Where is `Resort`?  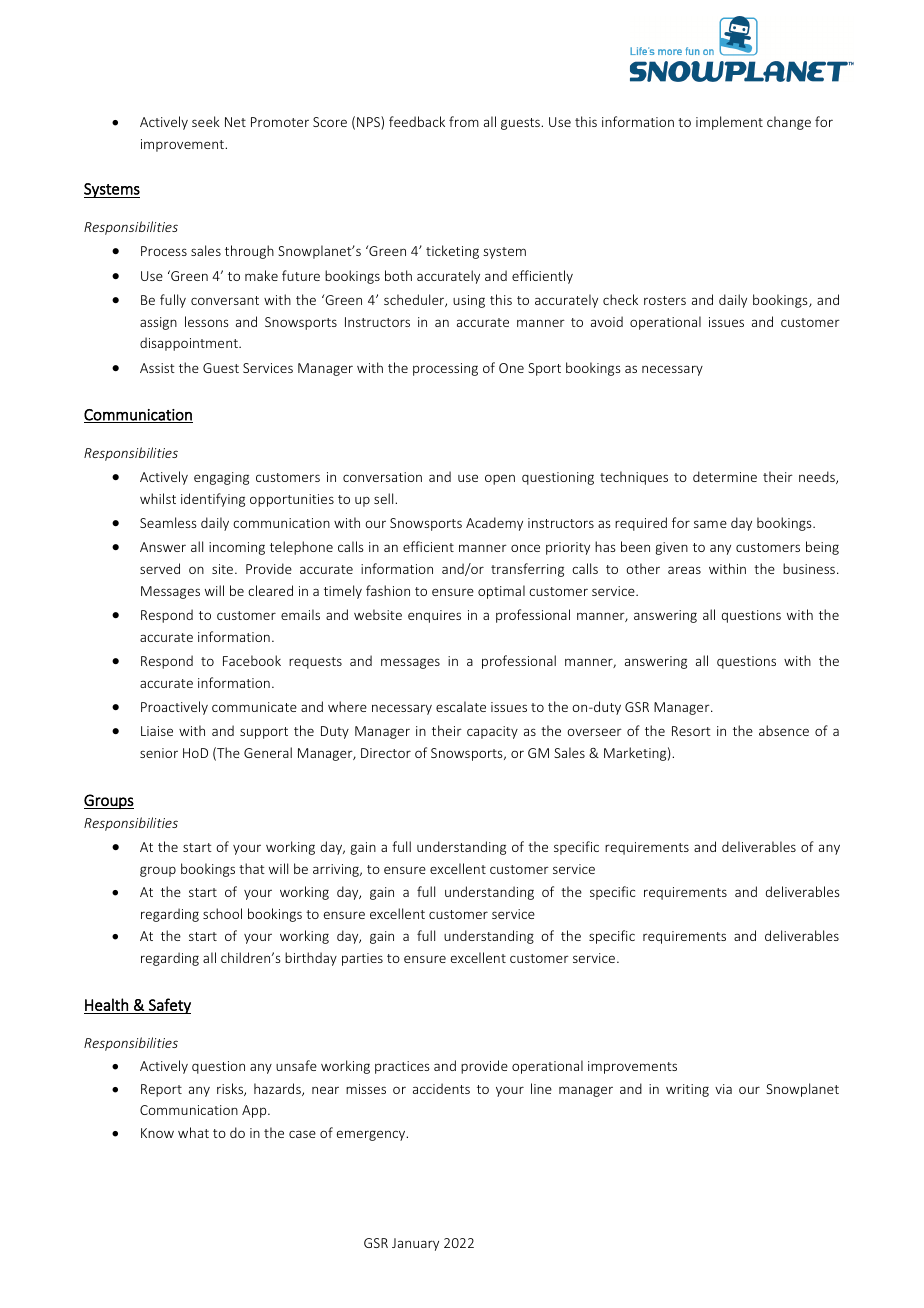 Resort is located at coordinates (691, 731).
